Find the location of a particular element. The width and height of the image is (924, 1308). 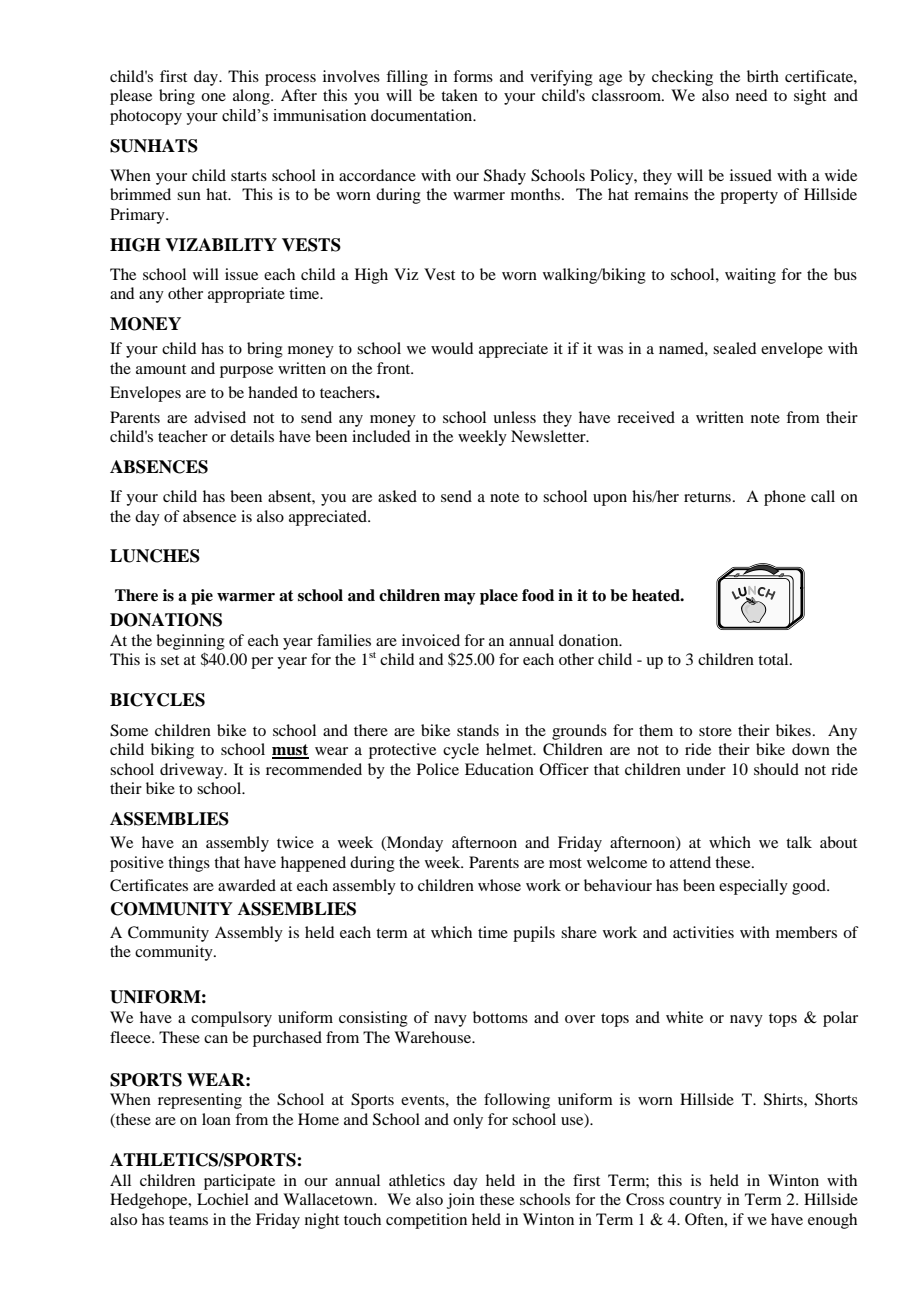

beginning is located at coordinates (190, 642).
